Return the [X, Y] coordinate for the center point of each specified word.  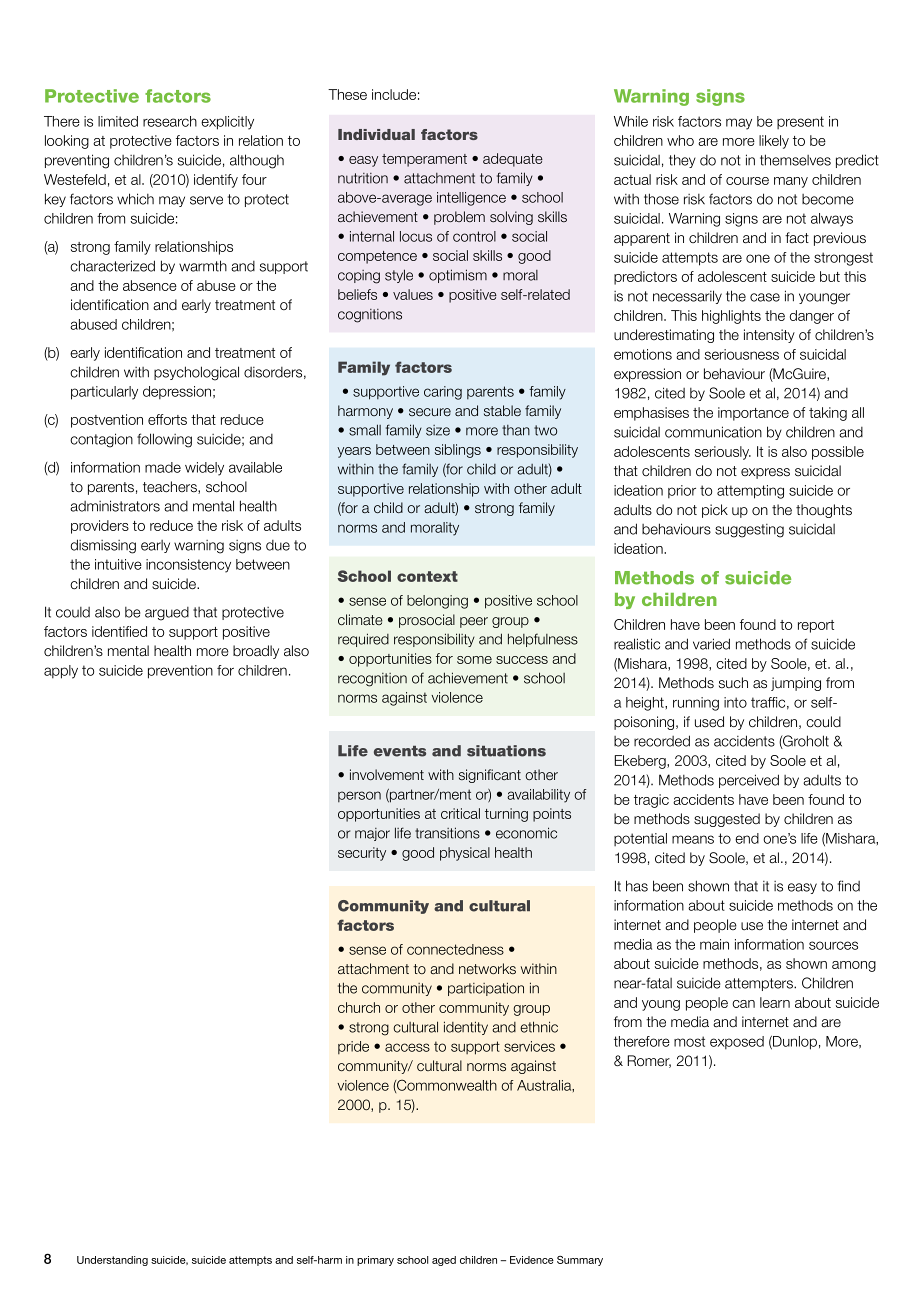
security [362, 854]
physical [465, 854]
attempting [750, 492]
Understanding [112, 1261]
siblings [458, 451]
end [747, 838]
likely [774, 142]
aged [444, 1261]
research [170, 121]
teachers [171, 487]
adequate [513, 160]
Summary [580, 1261]
